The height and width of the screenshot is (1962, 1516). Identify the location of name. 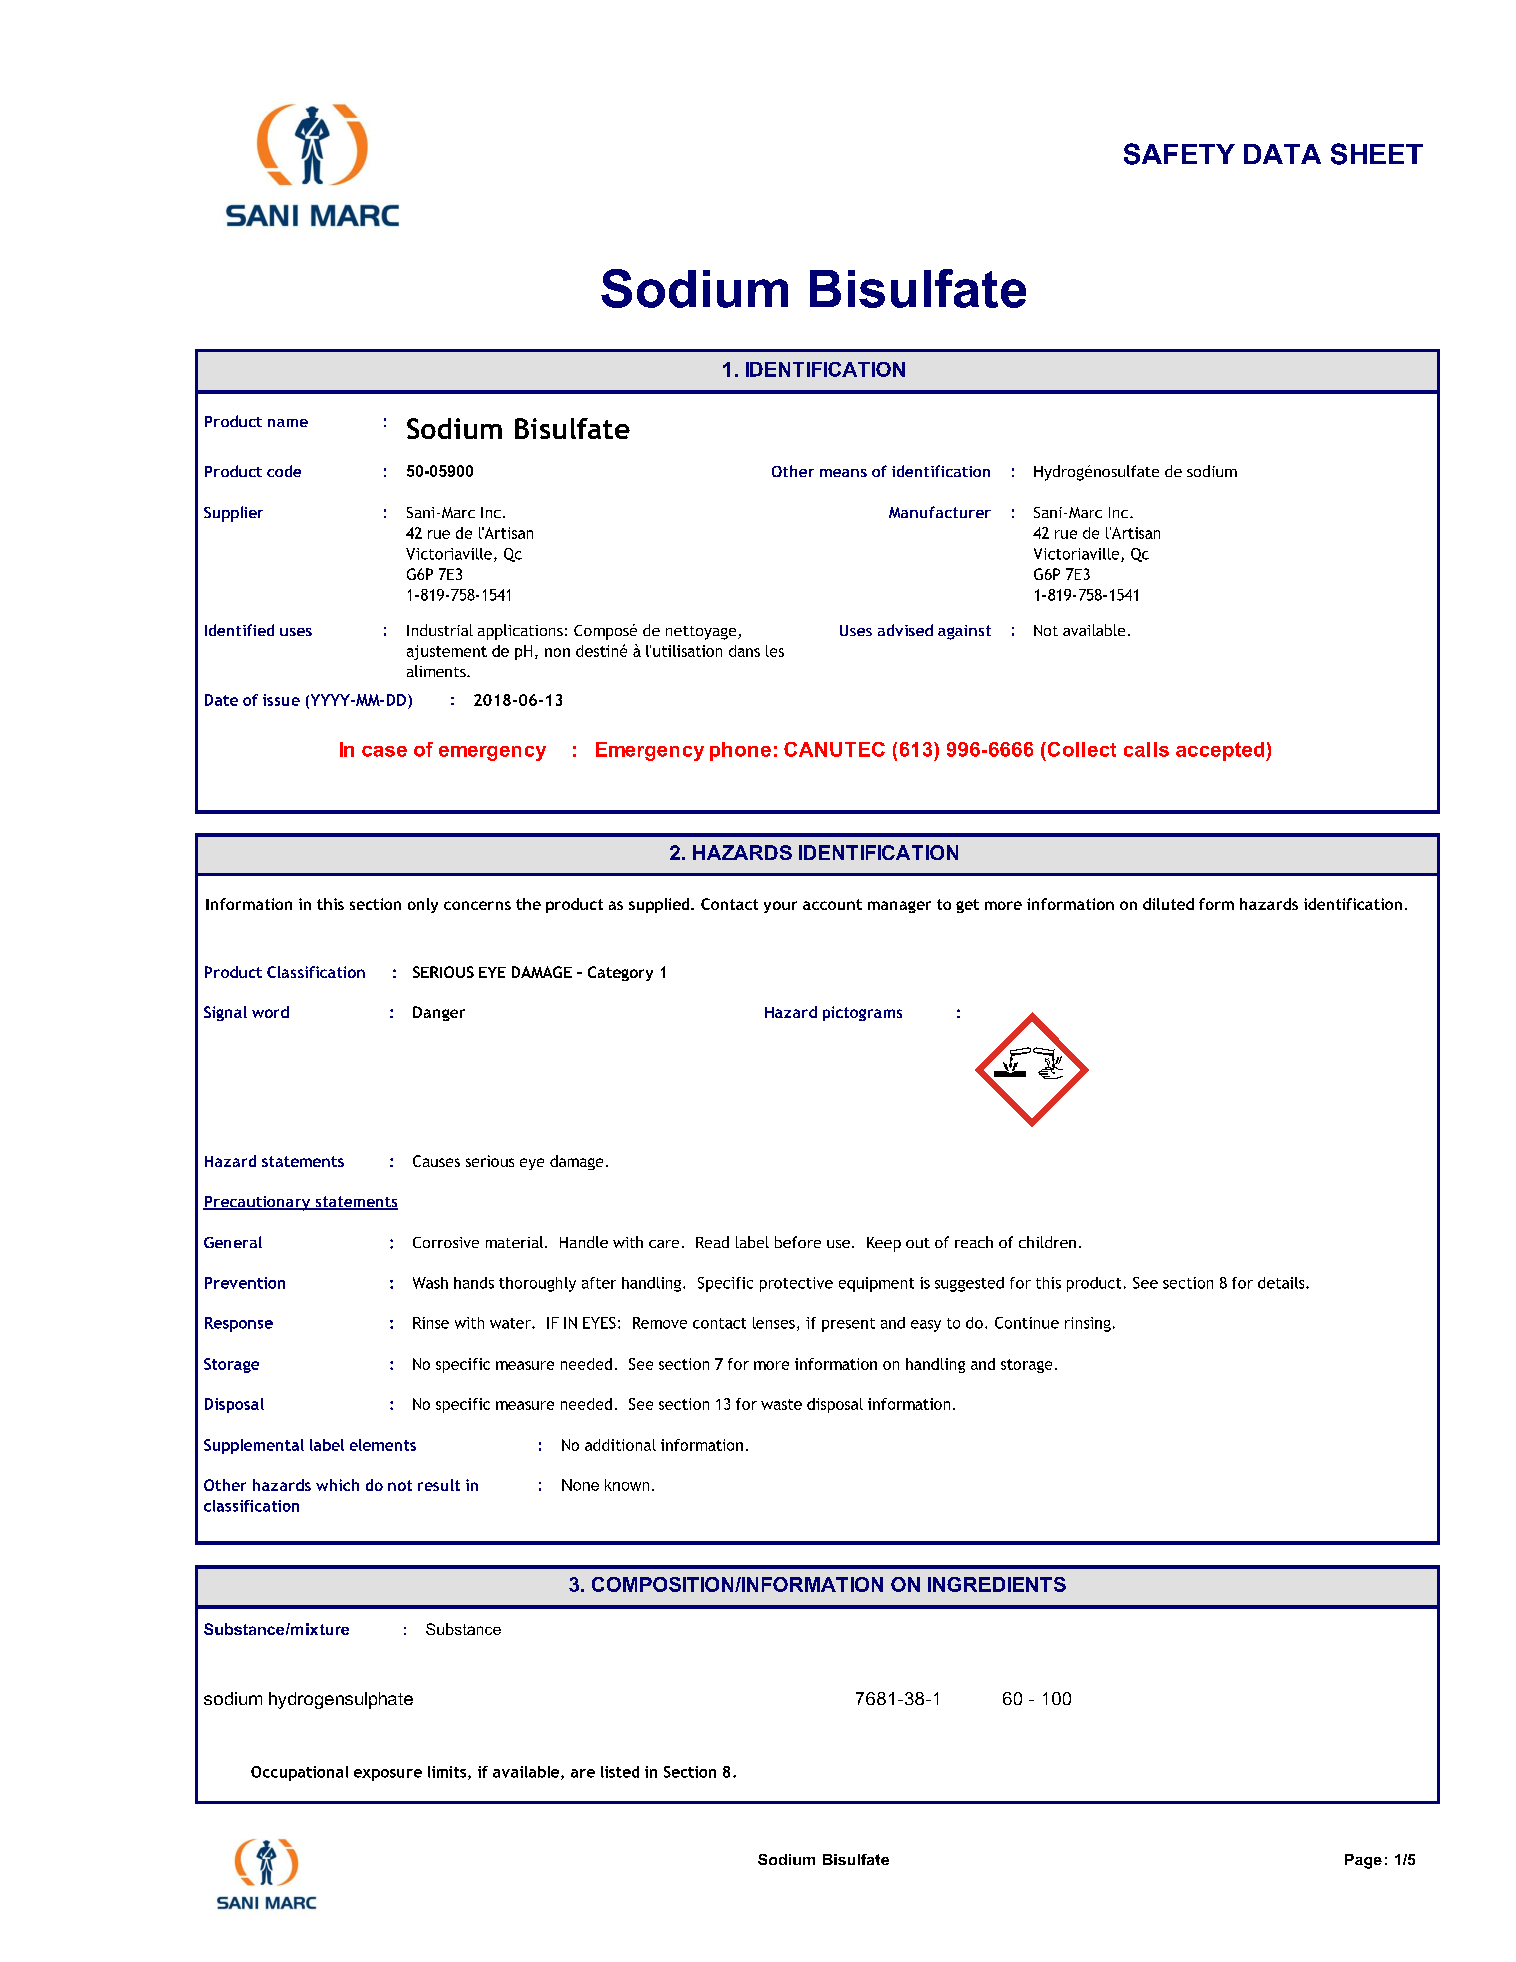
(288, 423).
